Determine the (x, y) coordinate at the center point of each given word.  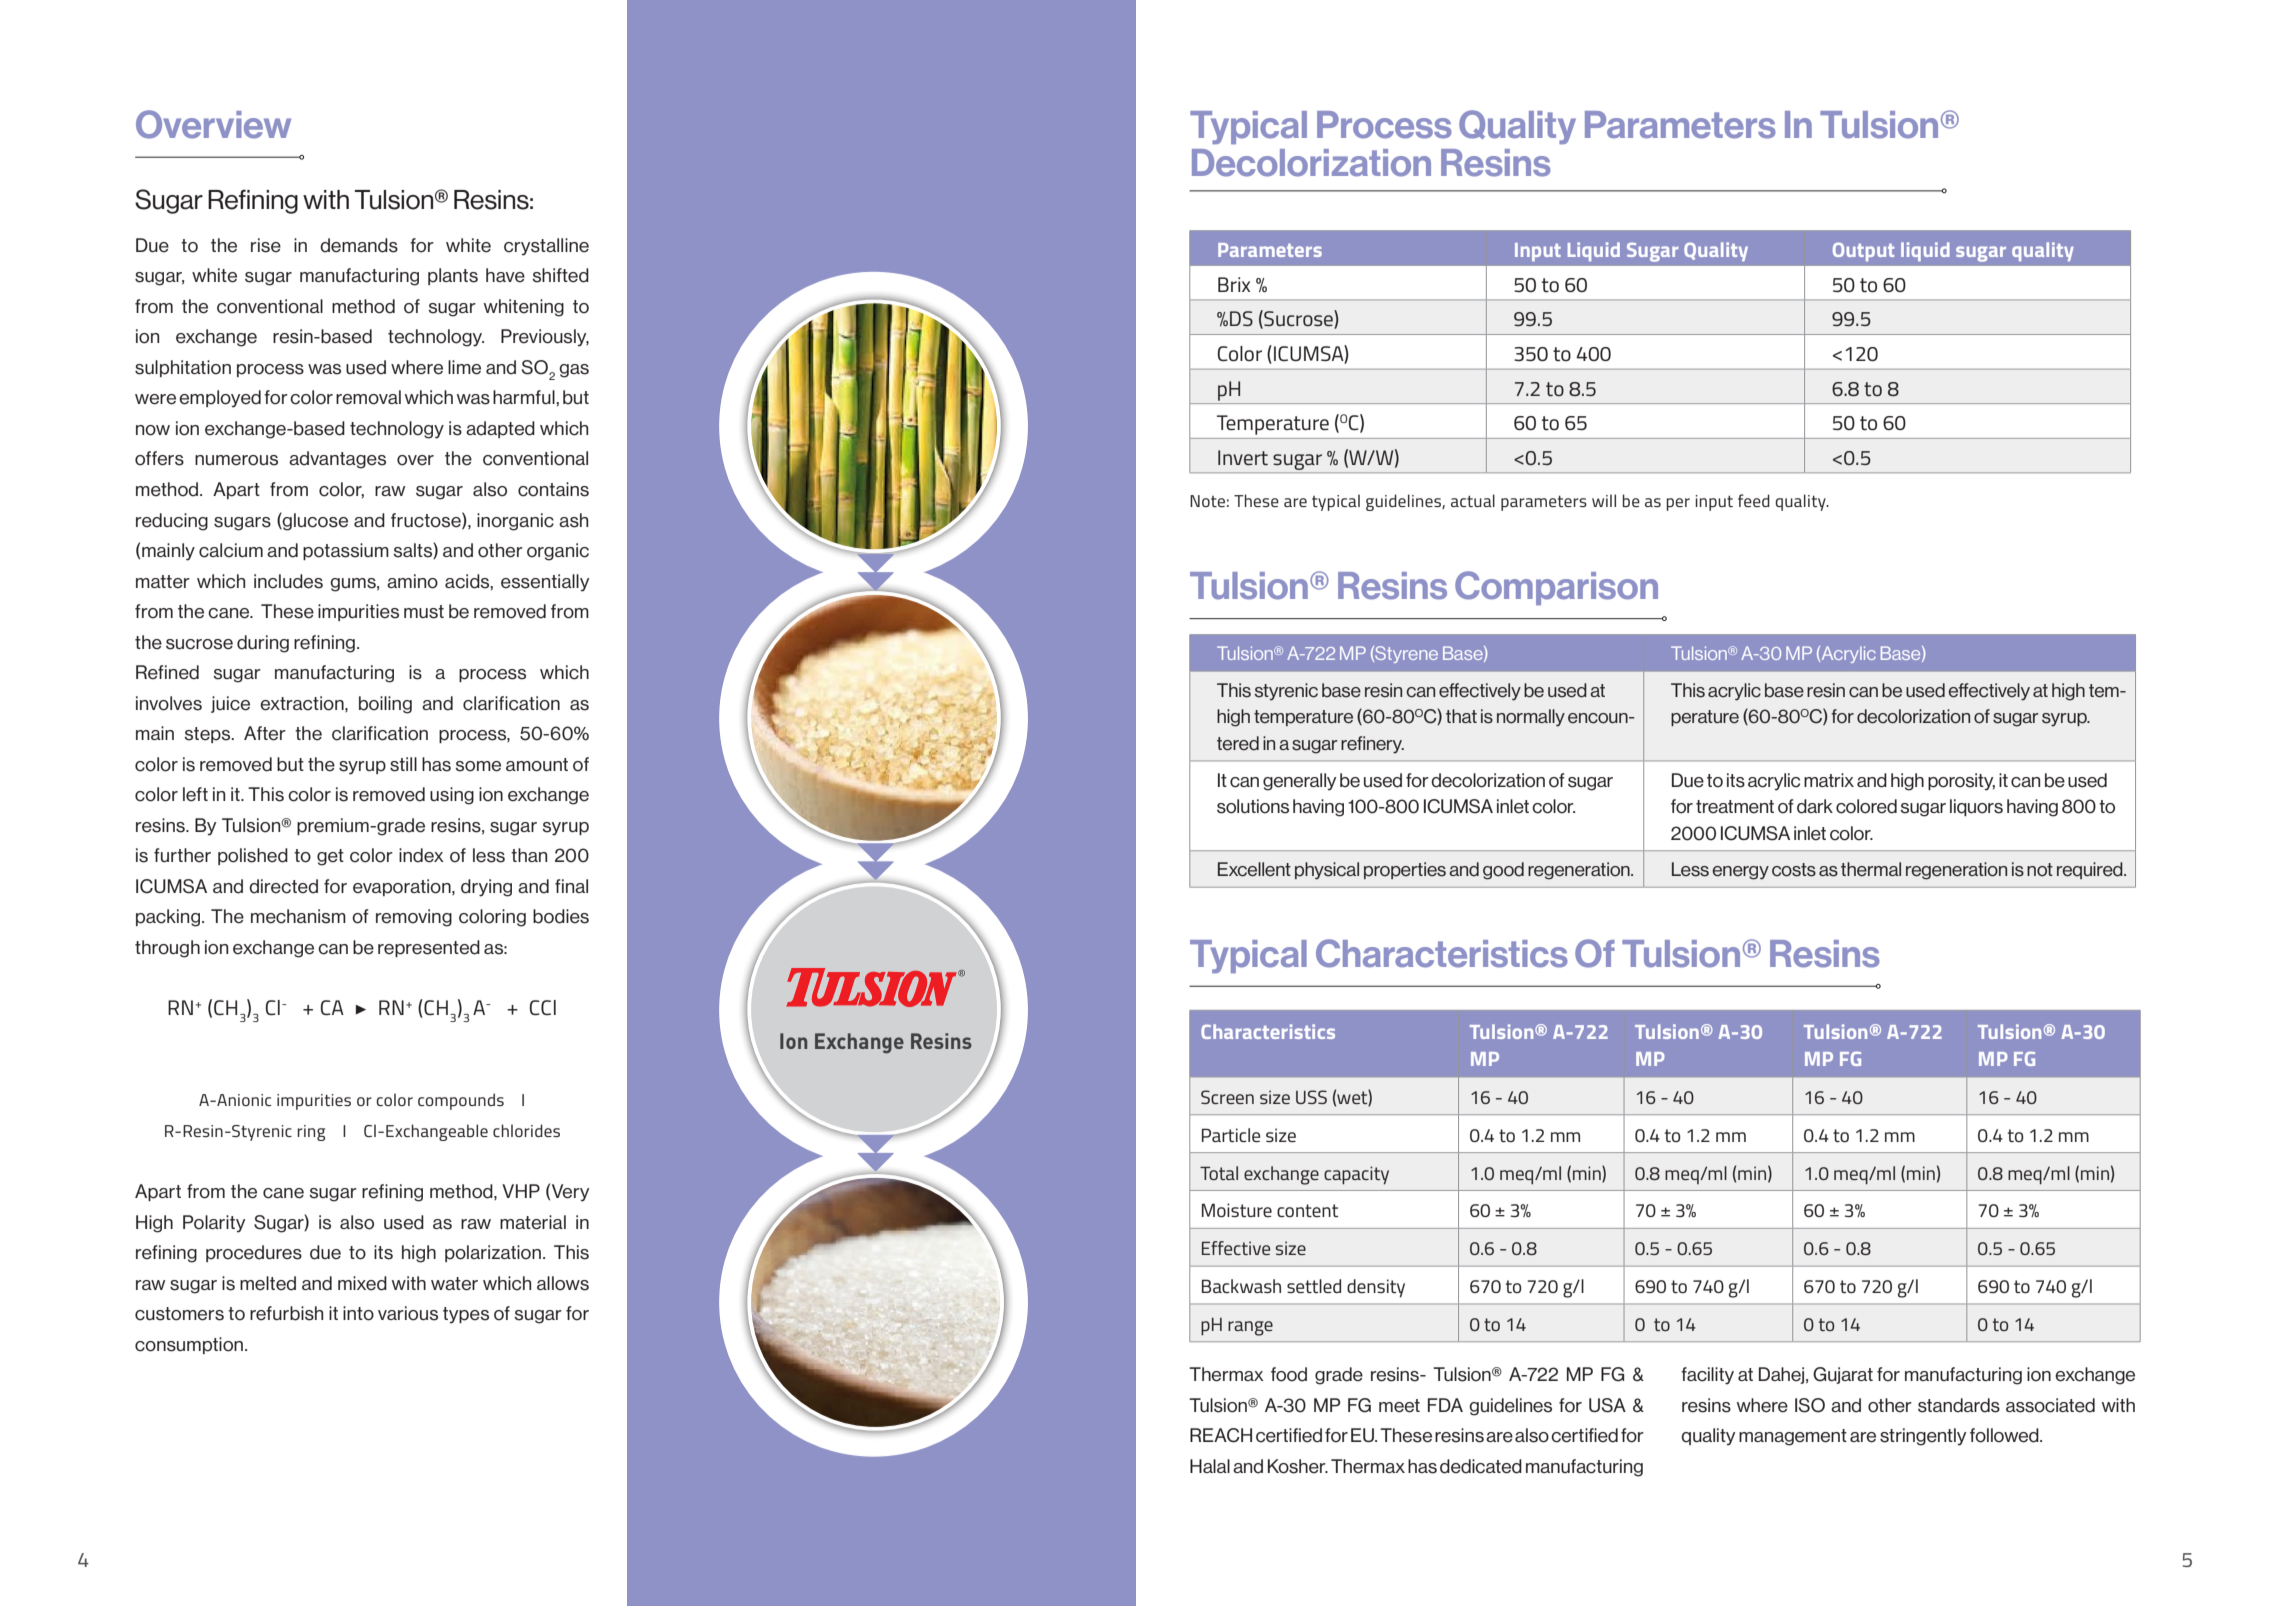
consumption (189, 1345)
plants (453, 276)
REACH (1221, 1435)
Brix (1234, 284)
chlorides (526, 1130)
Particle (1231, 1135)
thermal (1871, 869)
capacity (1356, 1175)
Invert (1243, 458)
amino (412, 581)
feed (1754, 500)
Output (1863, 251)
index (421, 855)
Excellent (1254, 869)
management (1793, 1437)
